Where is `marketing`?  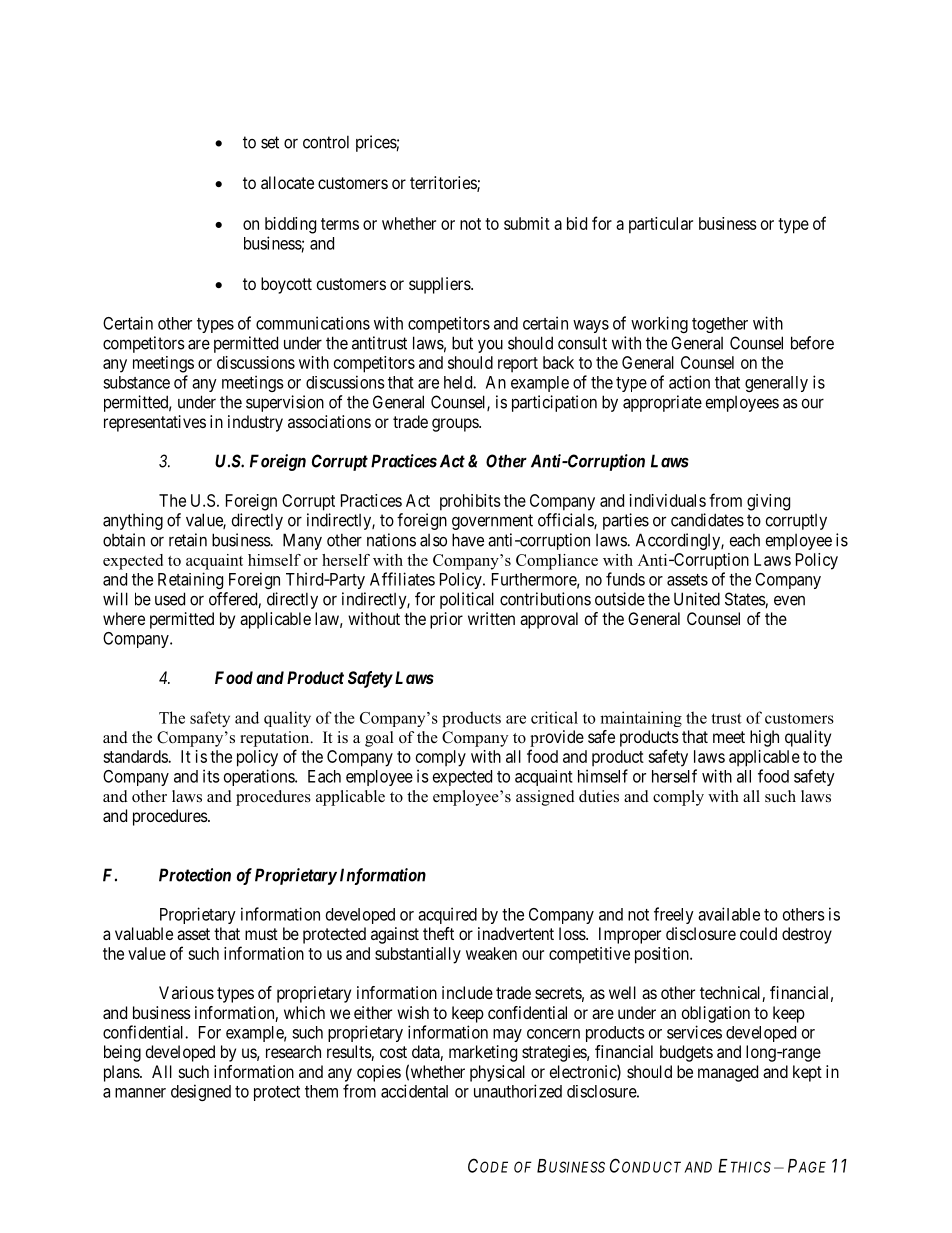
marketing is located at coordinates (483, 1053).
